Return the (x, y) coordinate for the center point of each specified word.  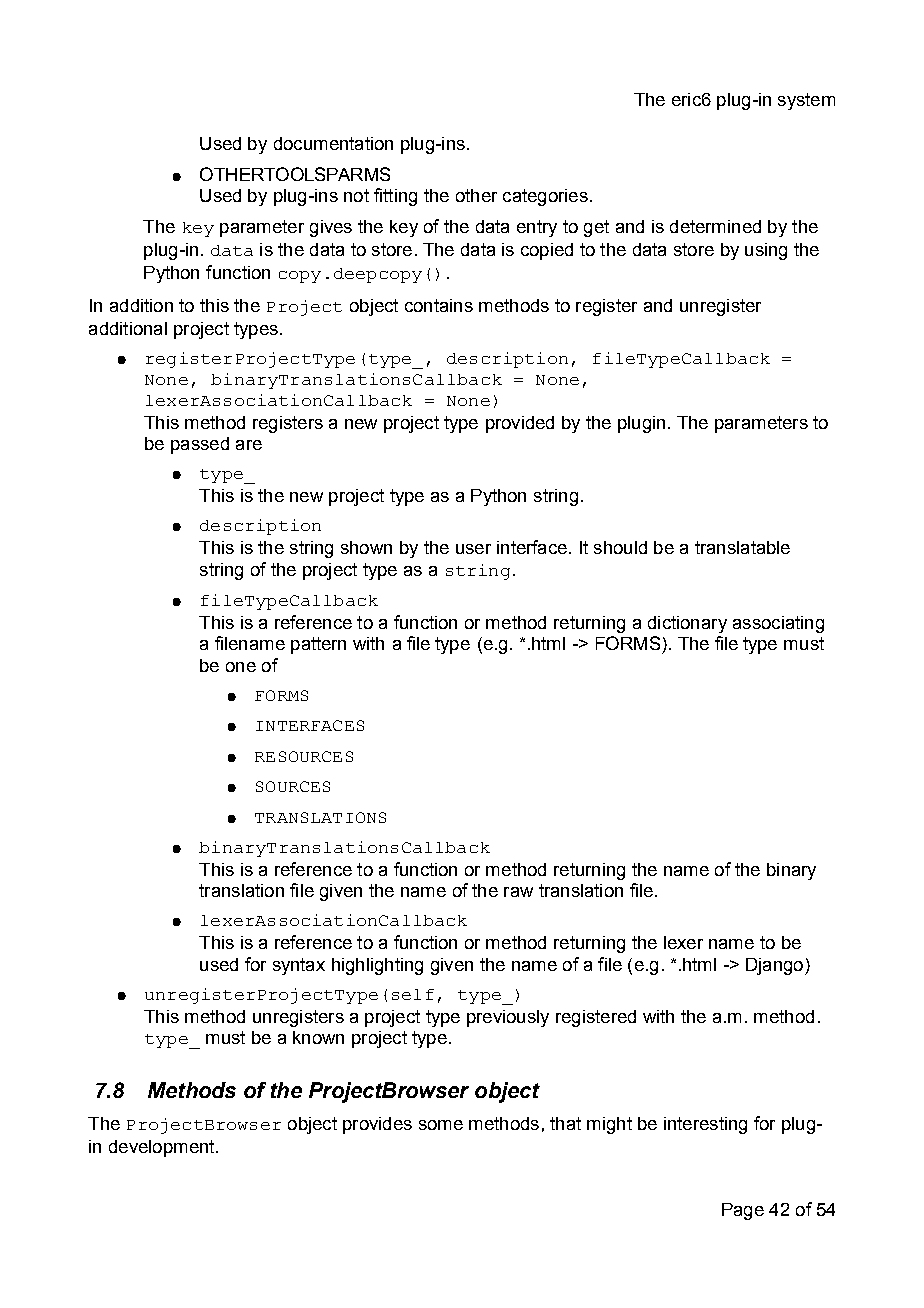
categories (545, 197)
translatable (742, 547)
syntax (299, 966)
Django (776, 966)
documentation (333, 143)
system (806, 101)
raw (518, 892)
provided (520, 424)
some (441, 1125)
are (249, 445)
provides (377, 1125)
